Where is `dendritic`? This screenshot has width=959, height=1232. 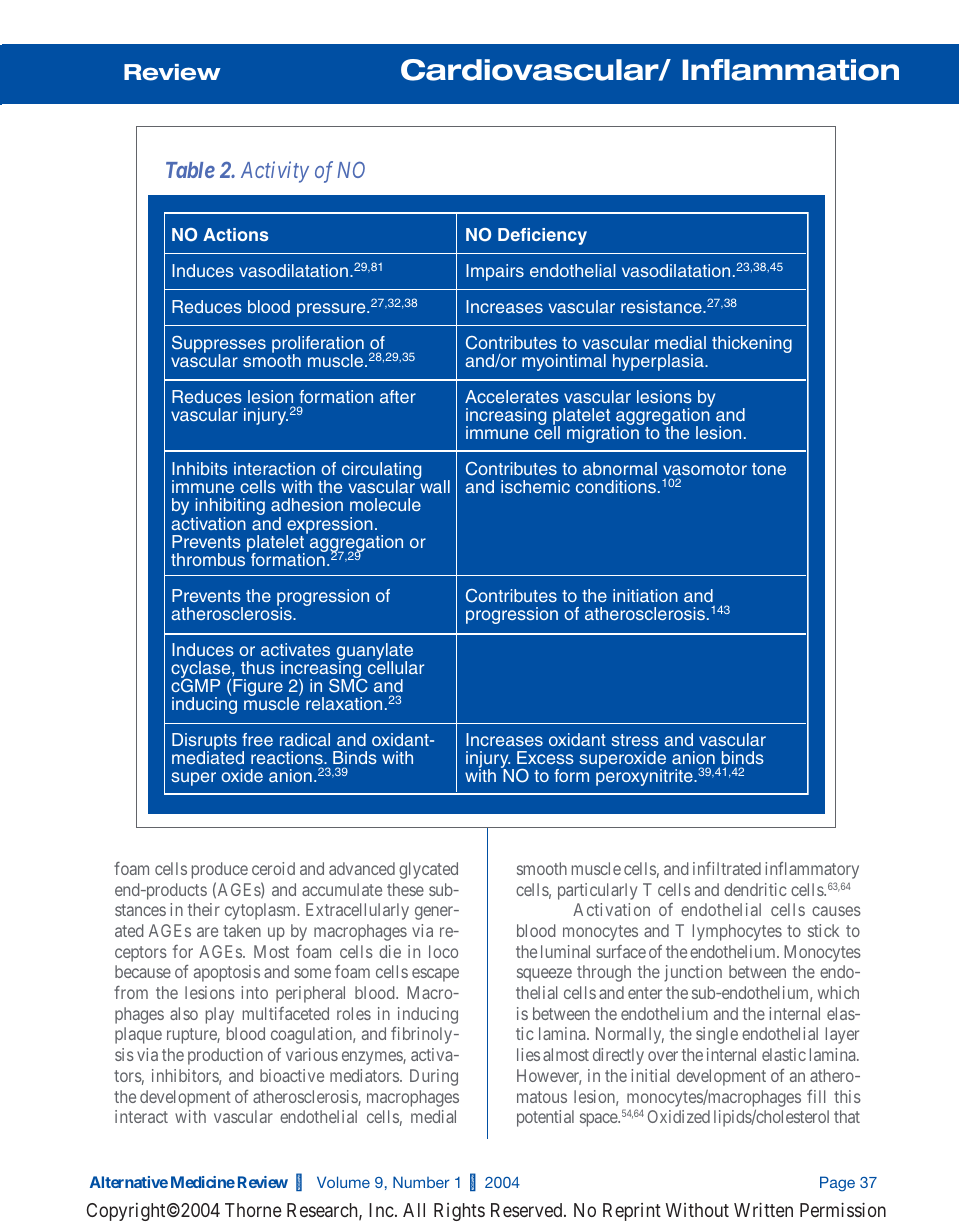 dendritic is located at coordinates (755, 889).
